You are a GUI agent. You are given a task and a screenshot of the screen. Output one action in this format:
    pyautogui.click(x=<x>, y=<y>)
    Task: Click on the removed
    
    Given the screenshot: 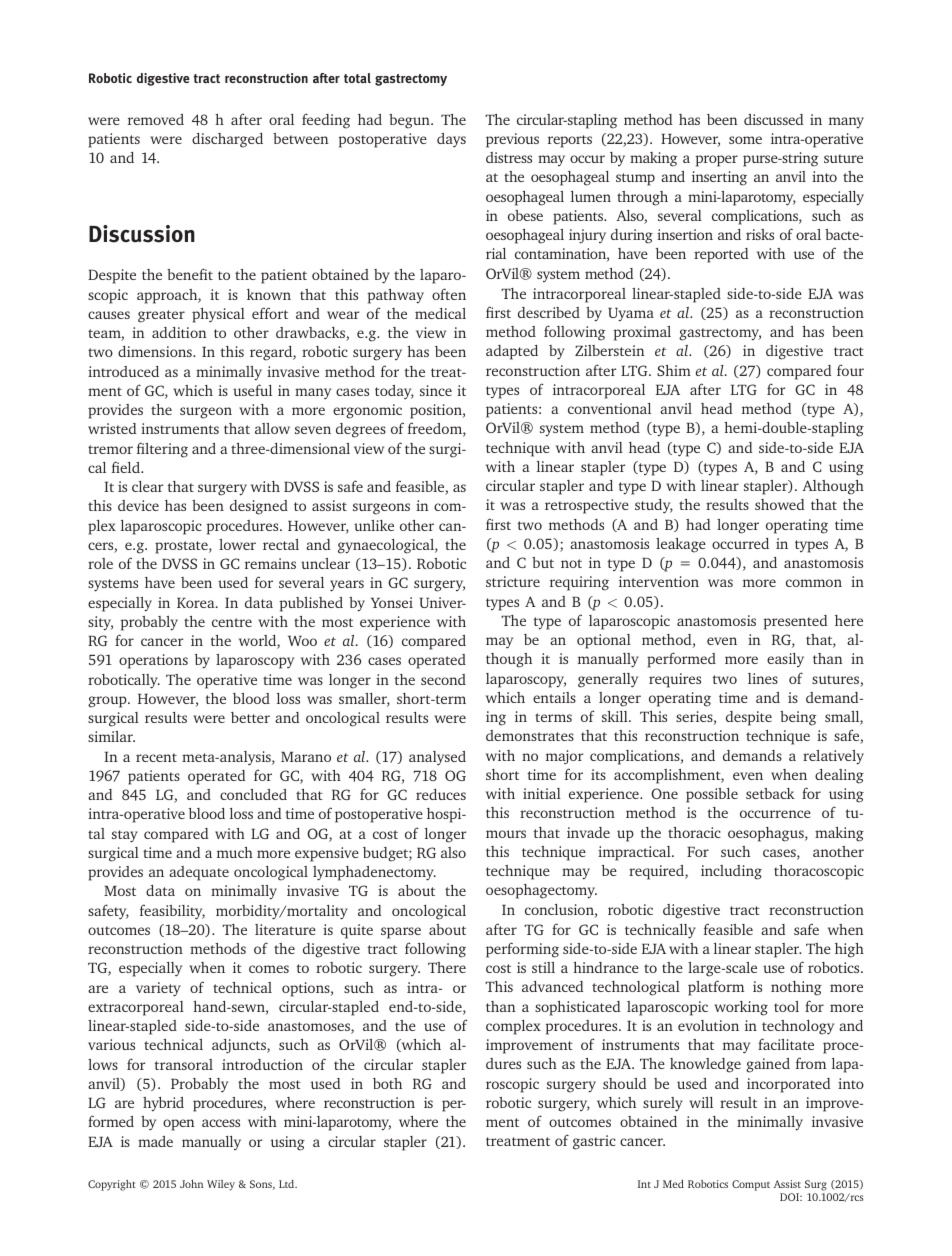 What is the action you would take?
    pyautogui.click(x=156, y=119)
